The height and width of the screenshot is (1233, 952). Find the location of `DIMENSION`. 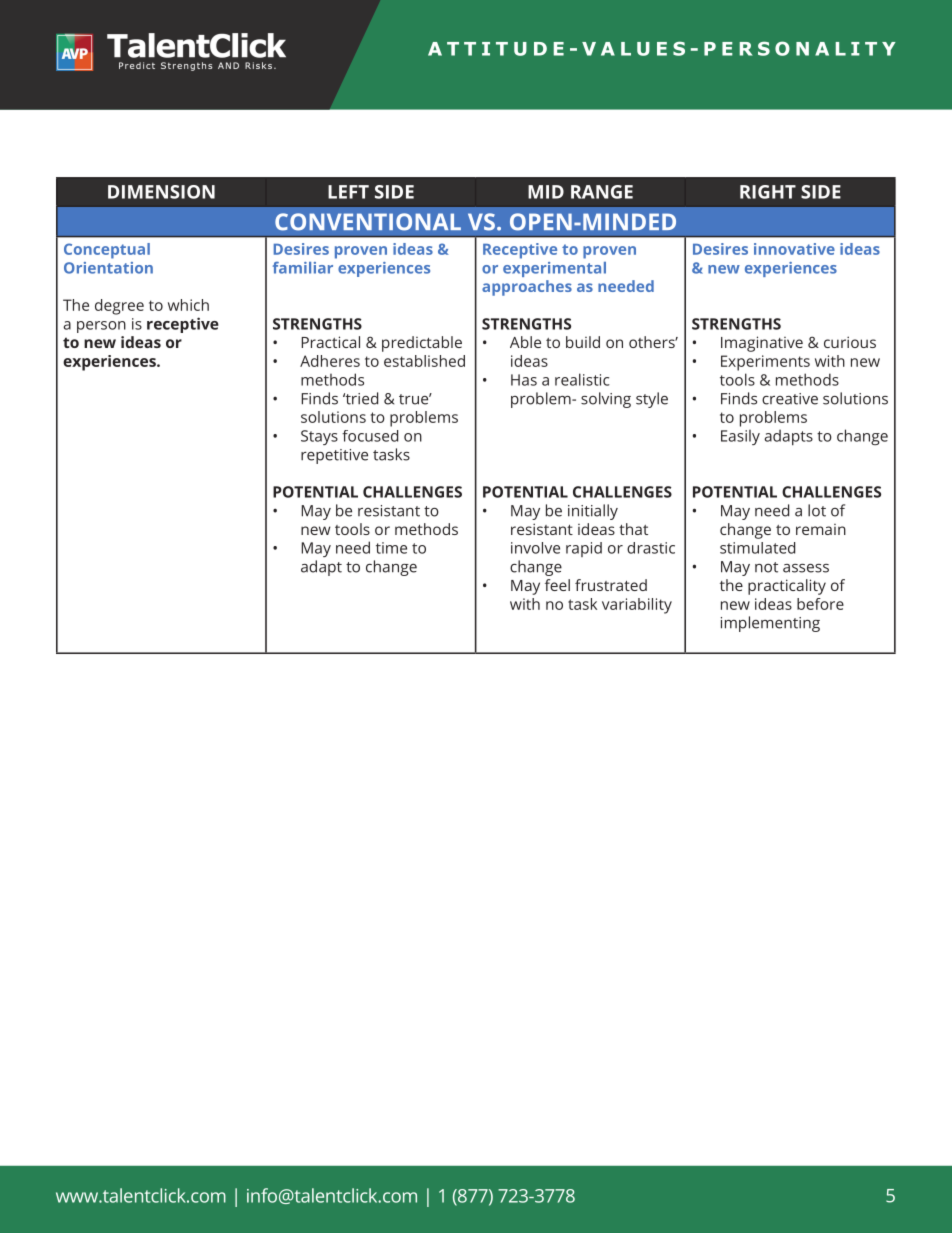

DIMENSION is located at coordinates (161, 192).
